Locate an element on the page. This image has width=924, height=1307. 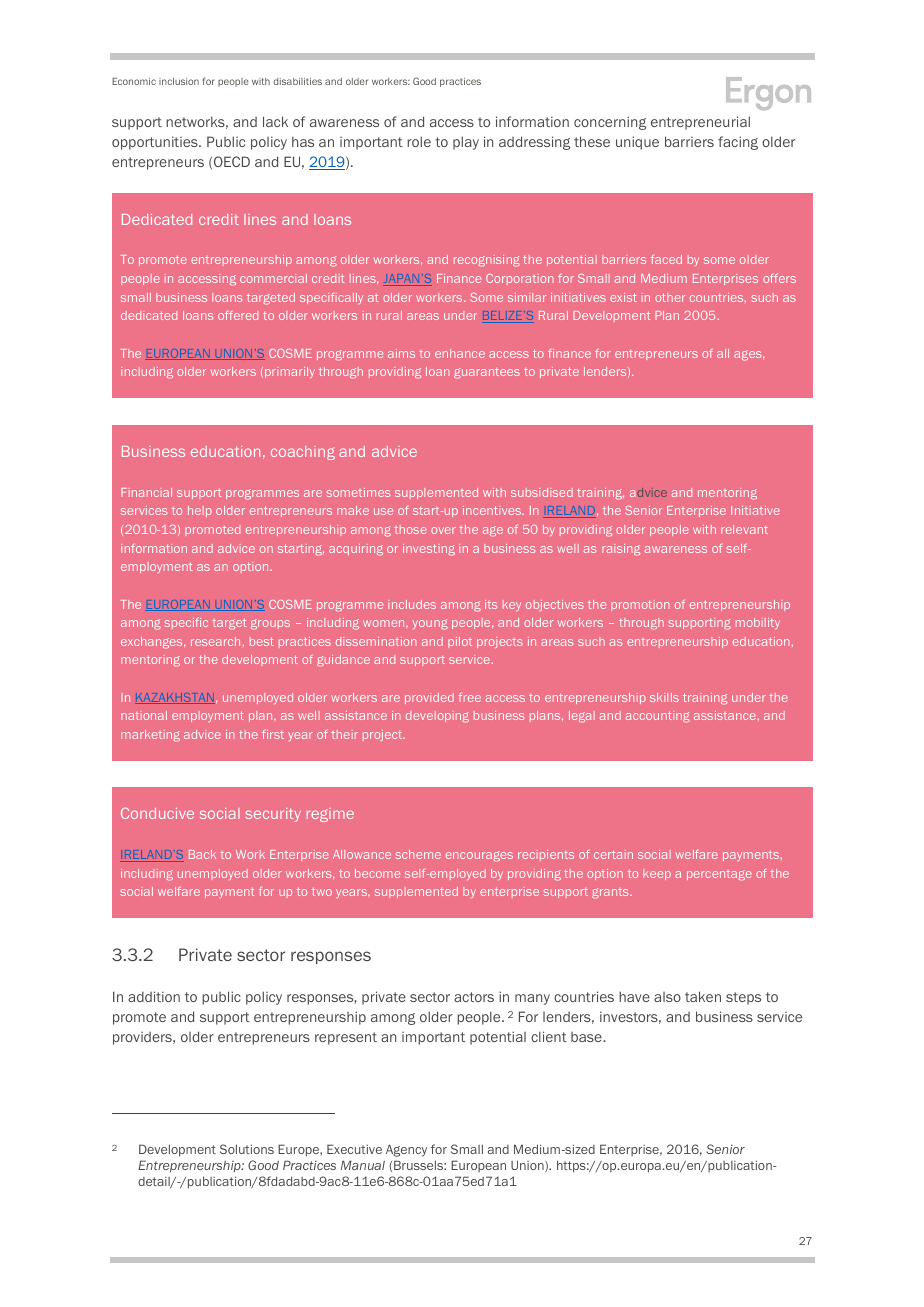
entrepreneurial is located at coordinates (700, 123).
